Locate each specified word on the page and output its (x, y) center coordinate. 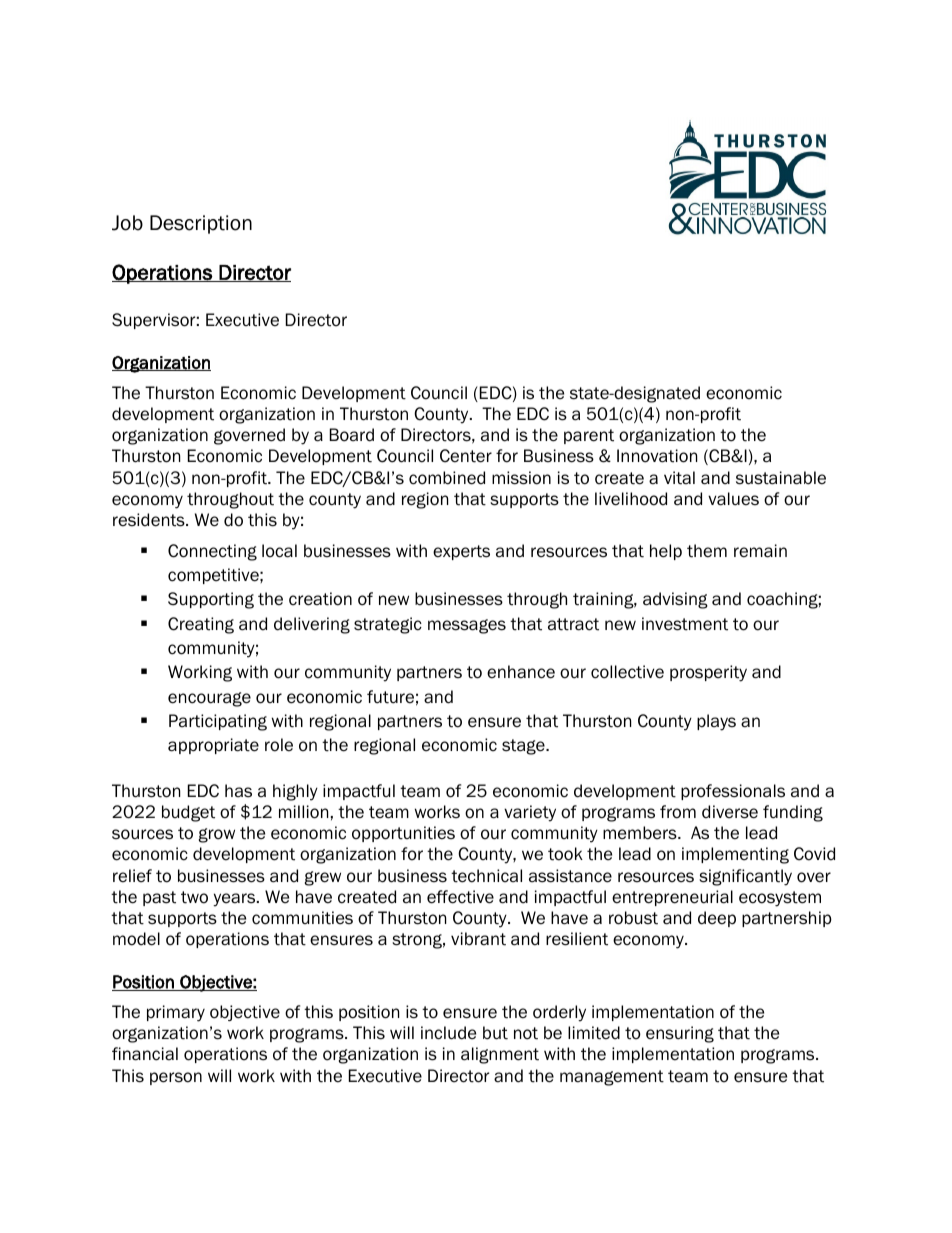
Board (352, 435)
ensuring (680, 1034)
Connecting (212, 552)
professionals (733, 792)
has (238, 791)
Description (201, 224)
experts (461, 552)
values (733, 499)
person (176, 1078)
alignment (500, 1055)
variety (530, 813)
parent (589, 436)
